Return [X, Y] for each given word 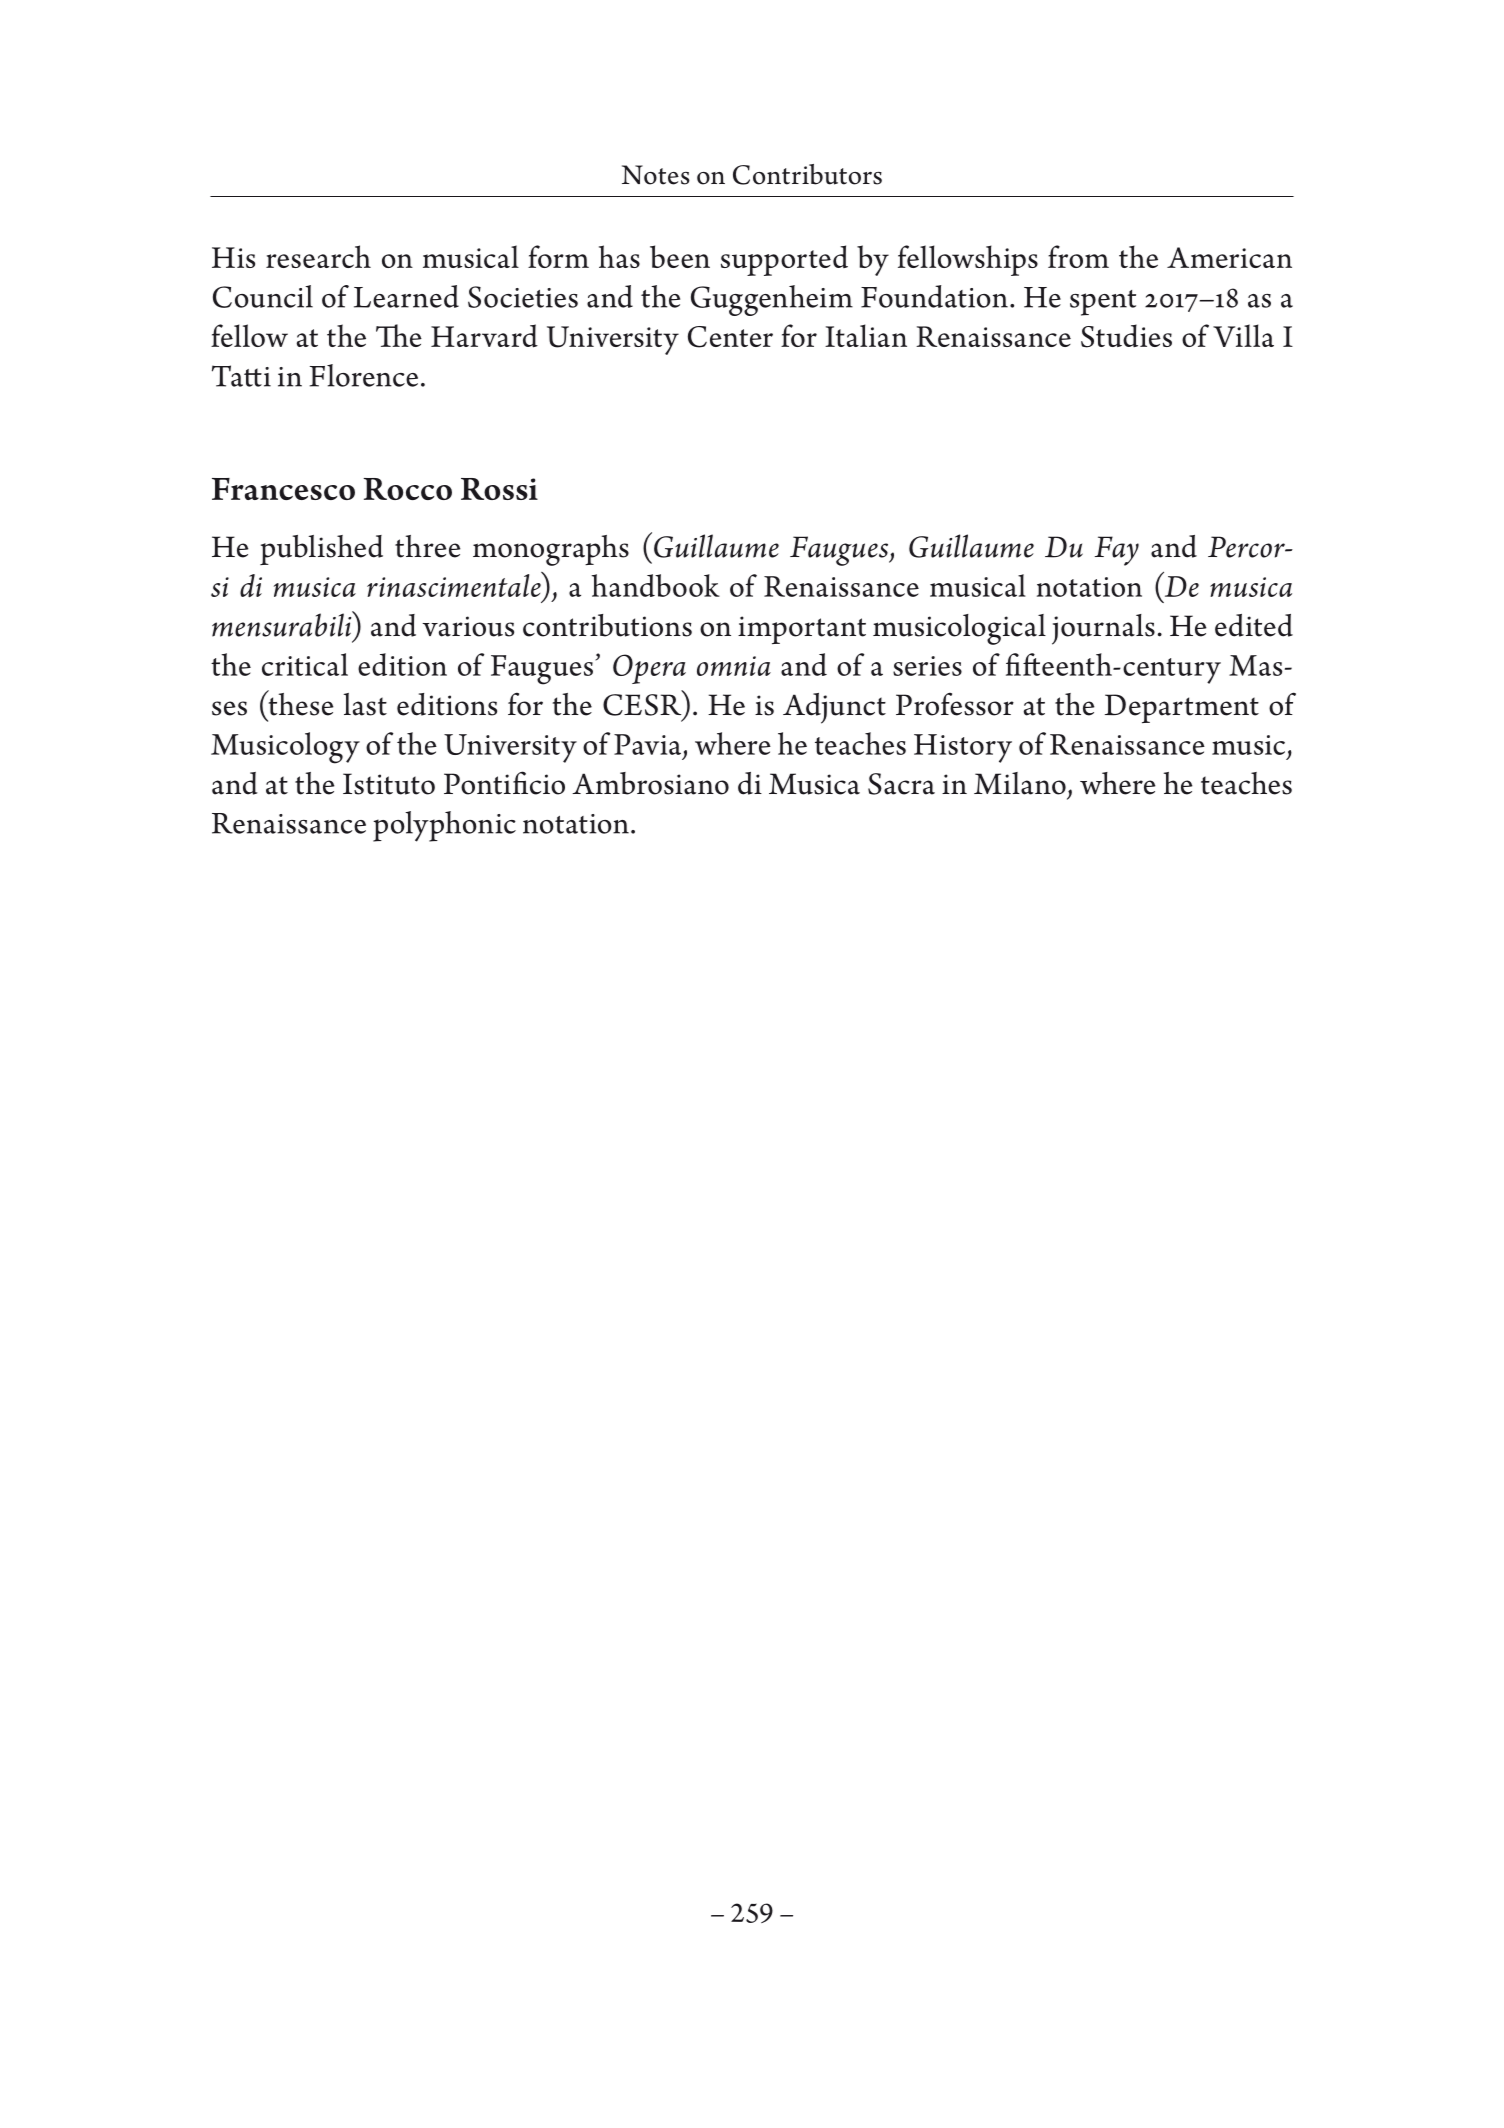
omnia [734, 666]
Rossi [499, 489]
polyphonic [444, 826]
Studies [1126, 336]
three [428, 546]
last [365, 704]
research [318, 256]
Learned [406, 296]
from [1078, 256]
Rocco [407, 489]
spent [1103, 303]
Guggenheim [772, 300]
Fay [1117, 551]
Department [1182, 708]
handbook [655, 585]
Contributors [807, 174]
